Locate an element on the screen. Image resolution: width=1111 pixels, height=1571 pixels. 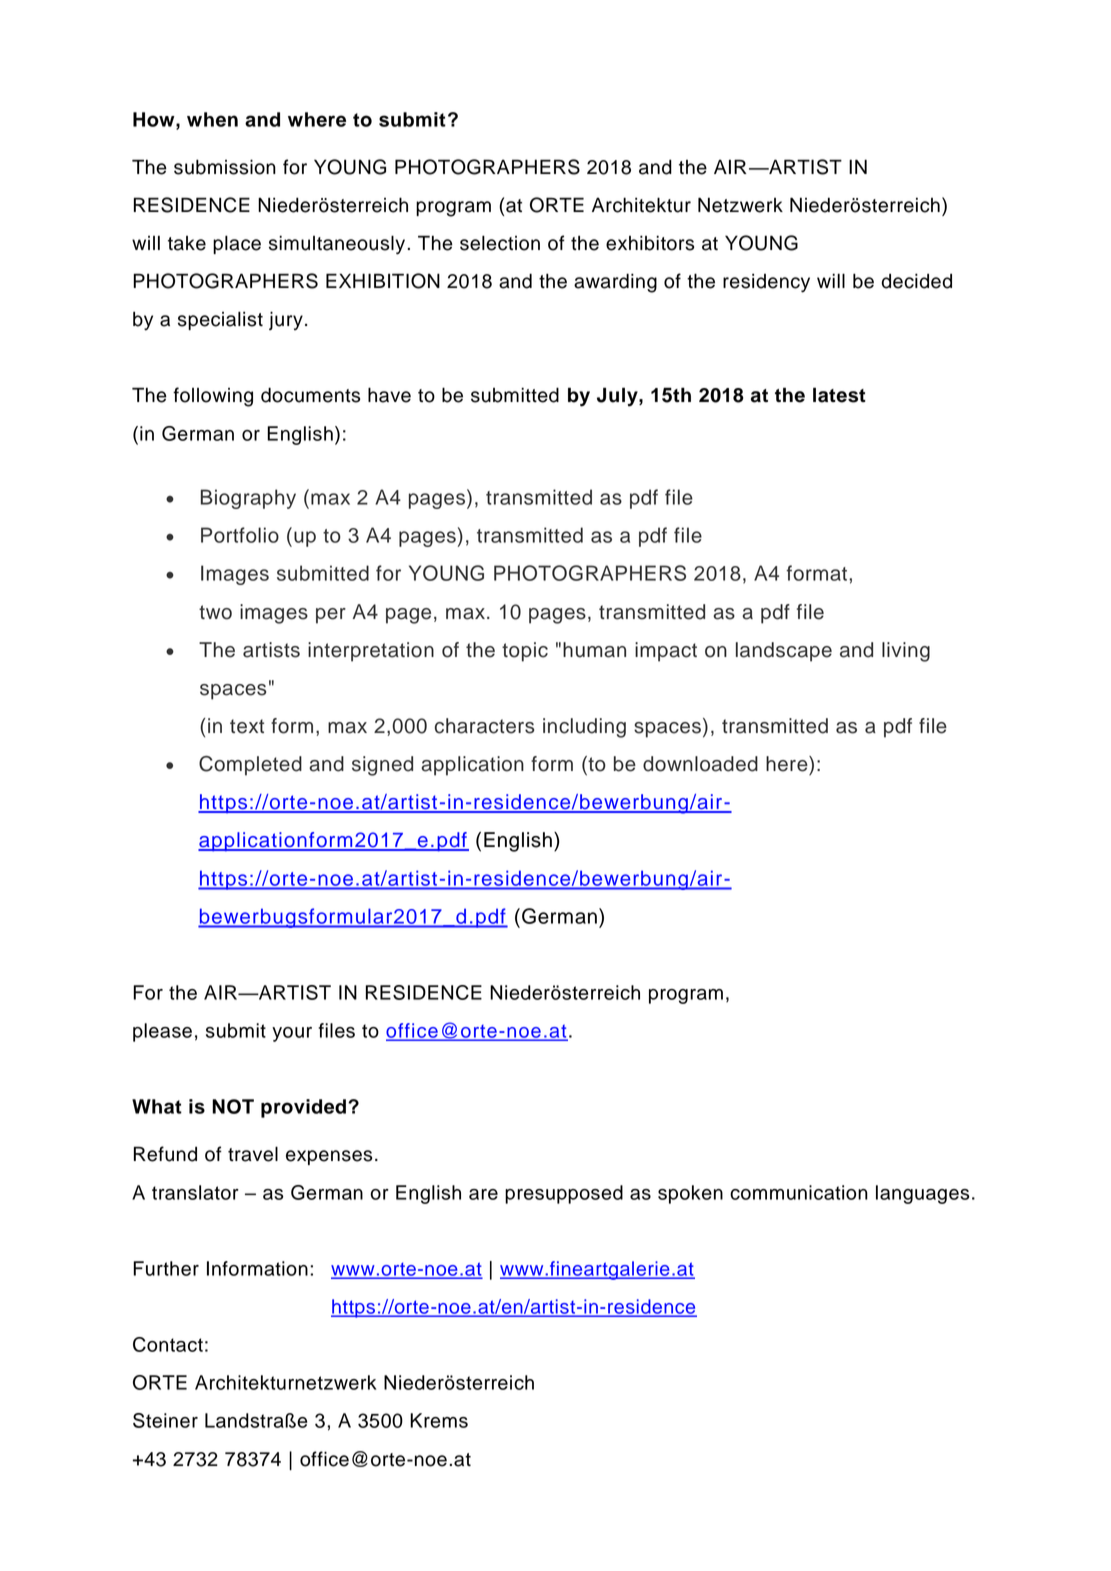
submission is located at coordinates (225, 167).
